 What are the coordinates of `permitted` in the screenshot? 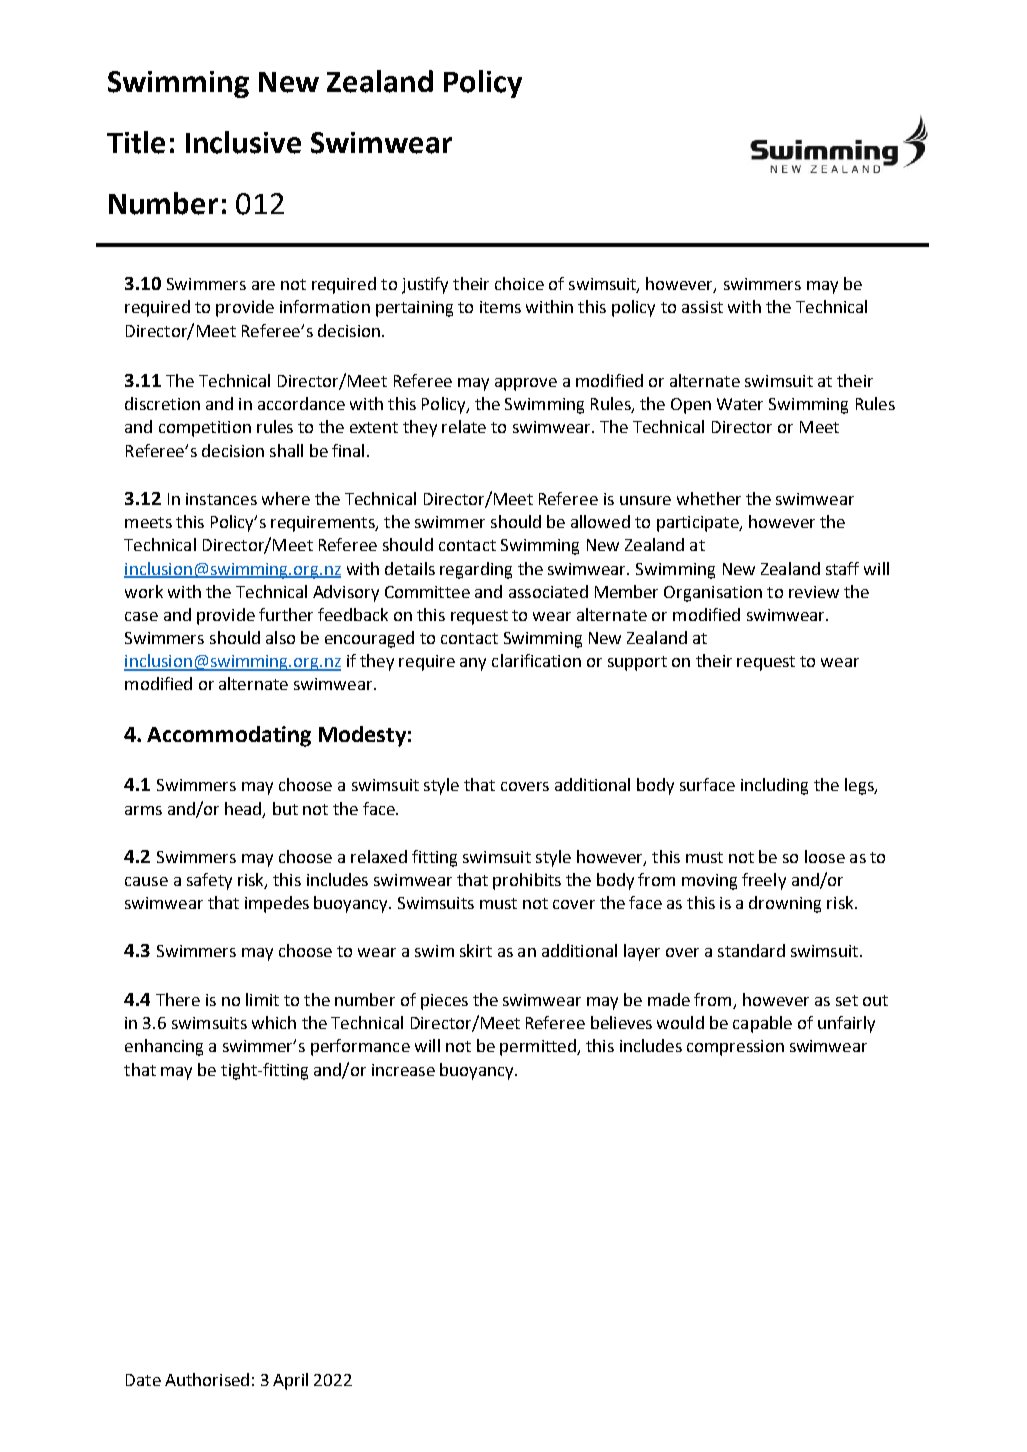 It's located at (539, 1047).
